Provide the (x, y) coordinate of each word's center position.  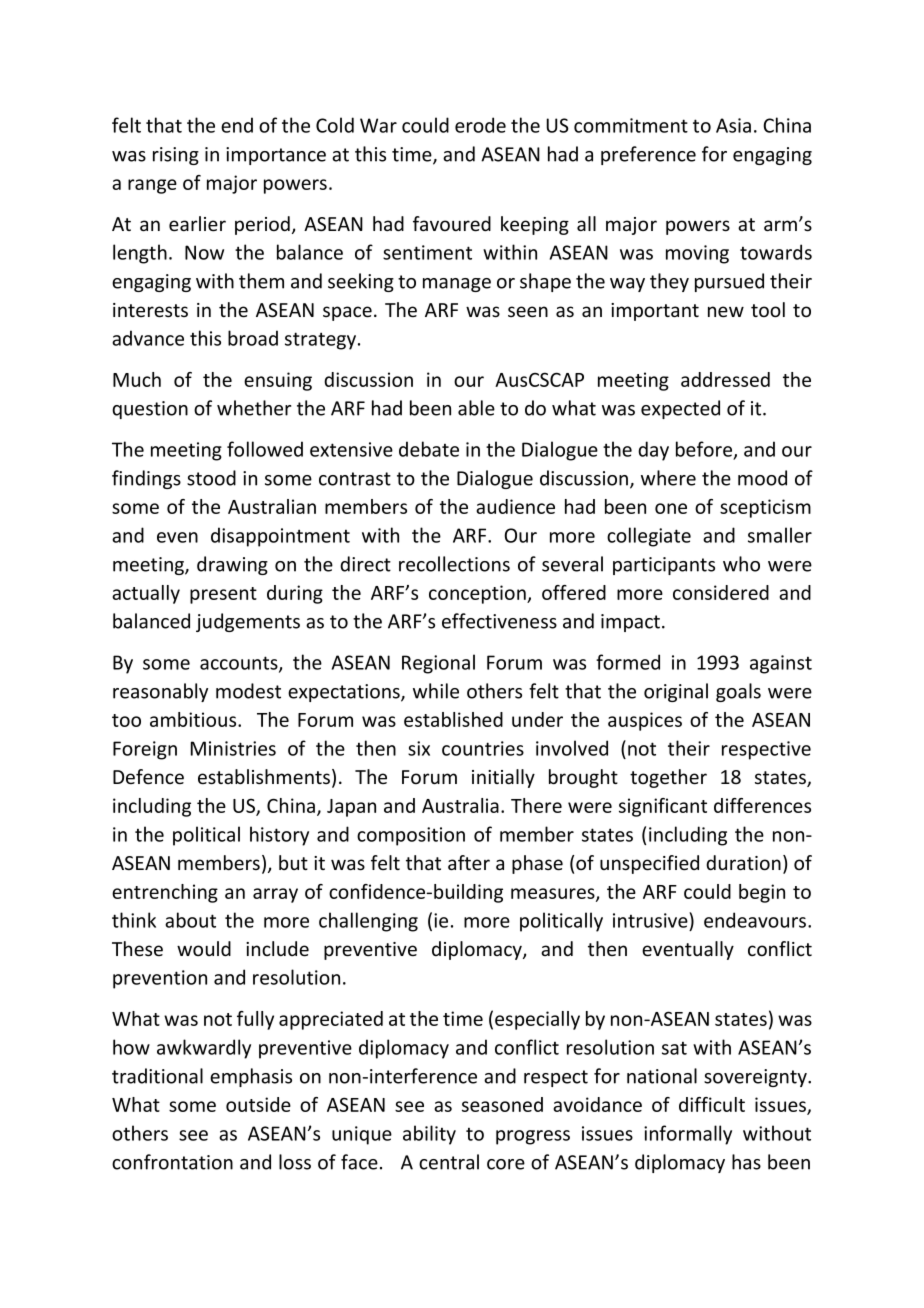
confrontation (172, 1162)
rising (176, 156)
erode (480, 125)
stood (211, 478)
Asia (733, 125)
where (668, 478)
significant (663, 807)
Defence (148, 777)
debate (429, 449)
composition (411, 836)
